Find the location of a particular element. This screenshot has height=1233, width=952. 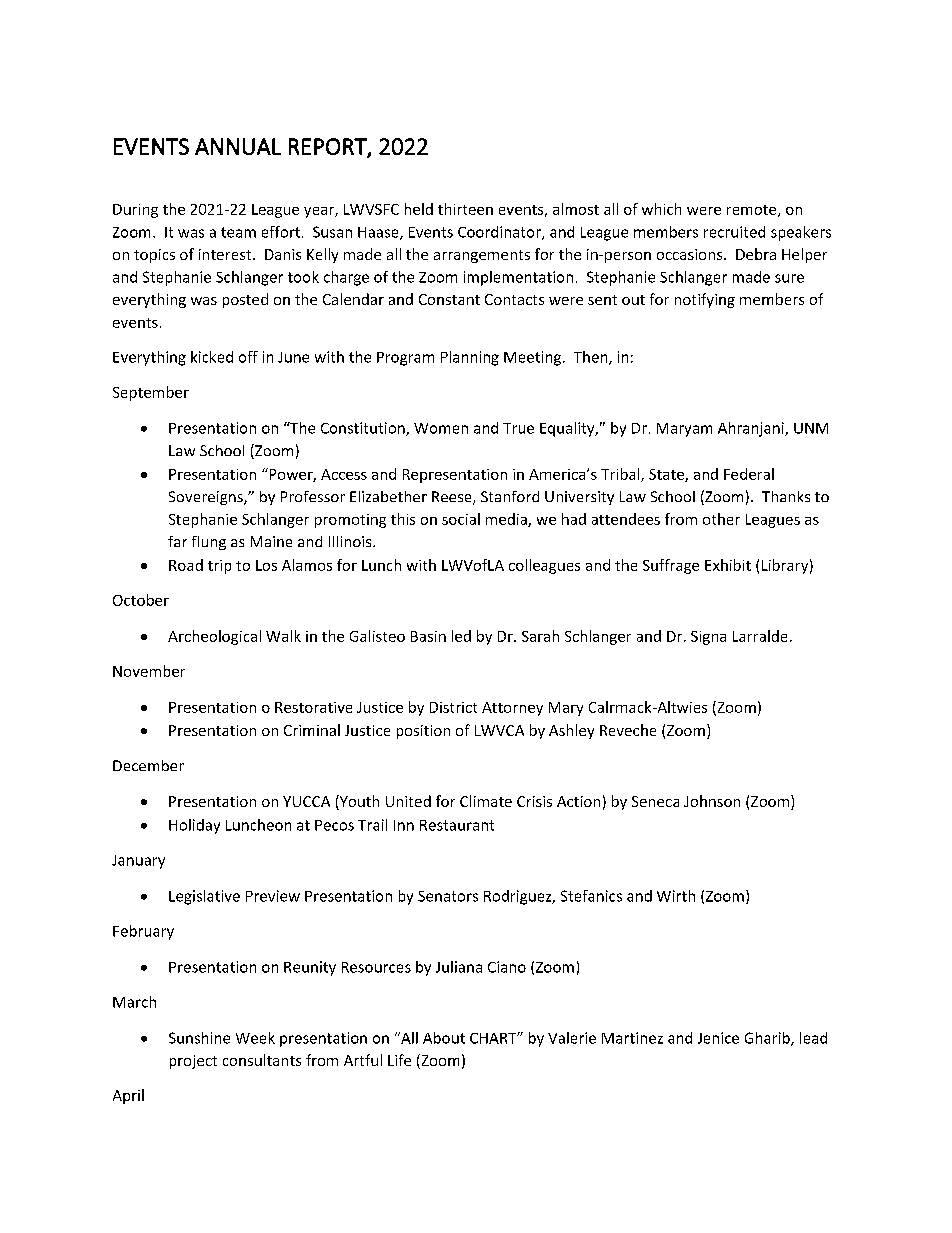

remote is located at coordinates (753, 211).
